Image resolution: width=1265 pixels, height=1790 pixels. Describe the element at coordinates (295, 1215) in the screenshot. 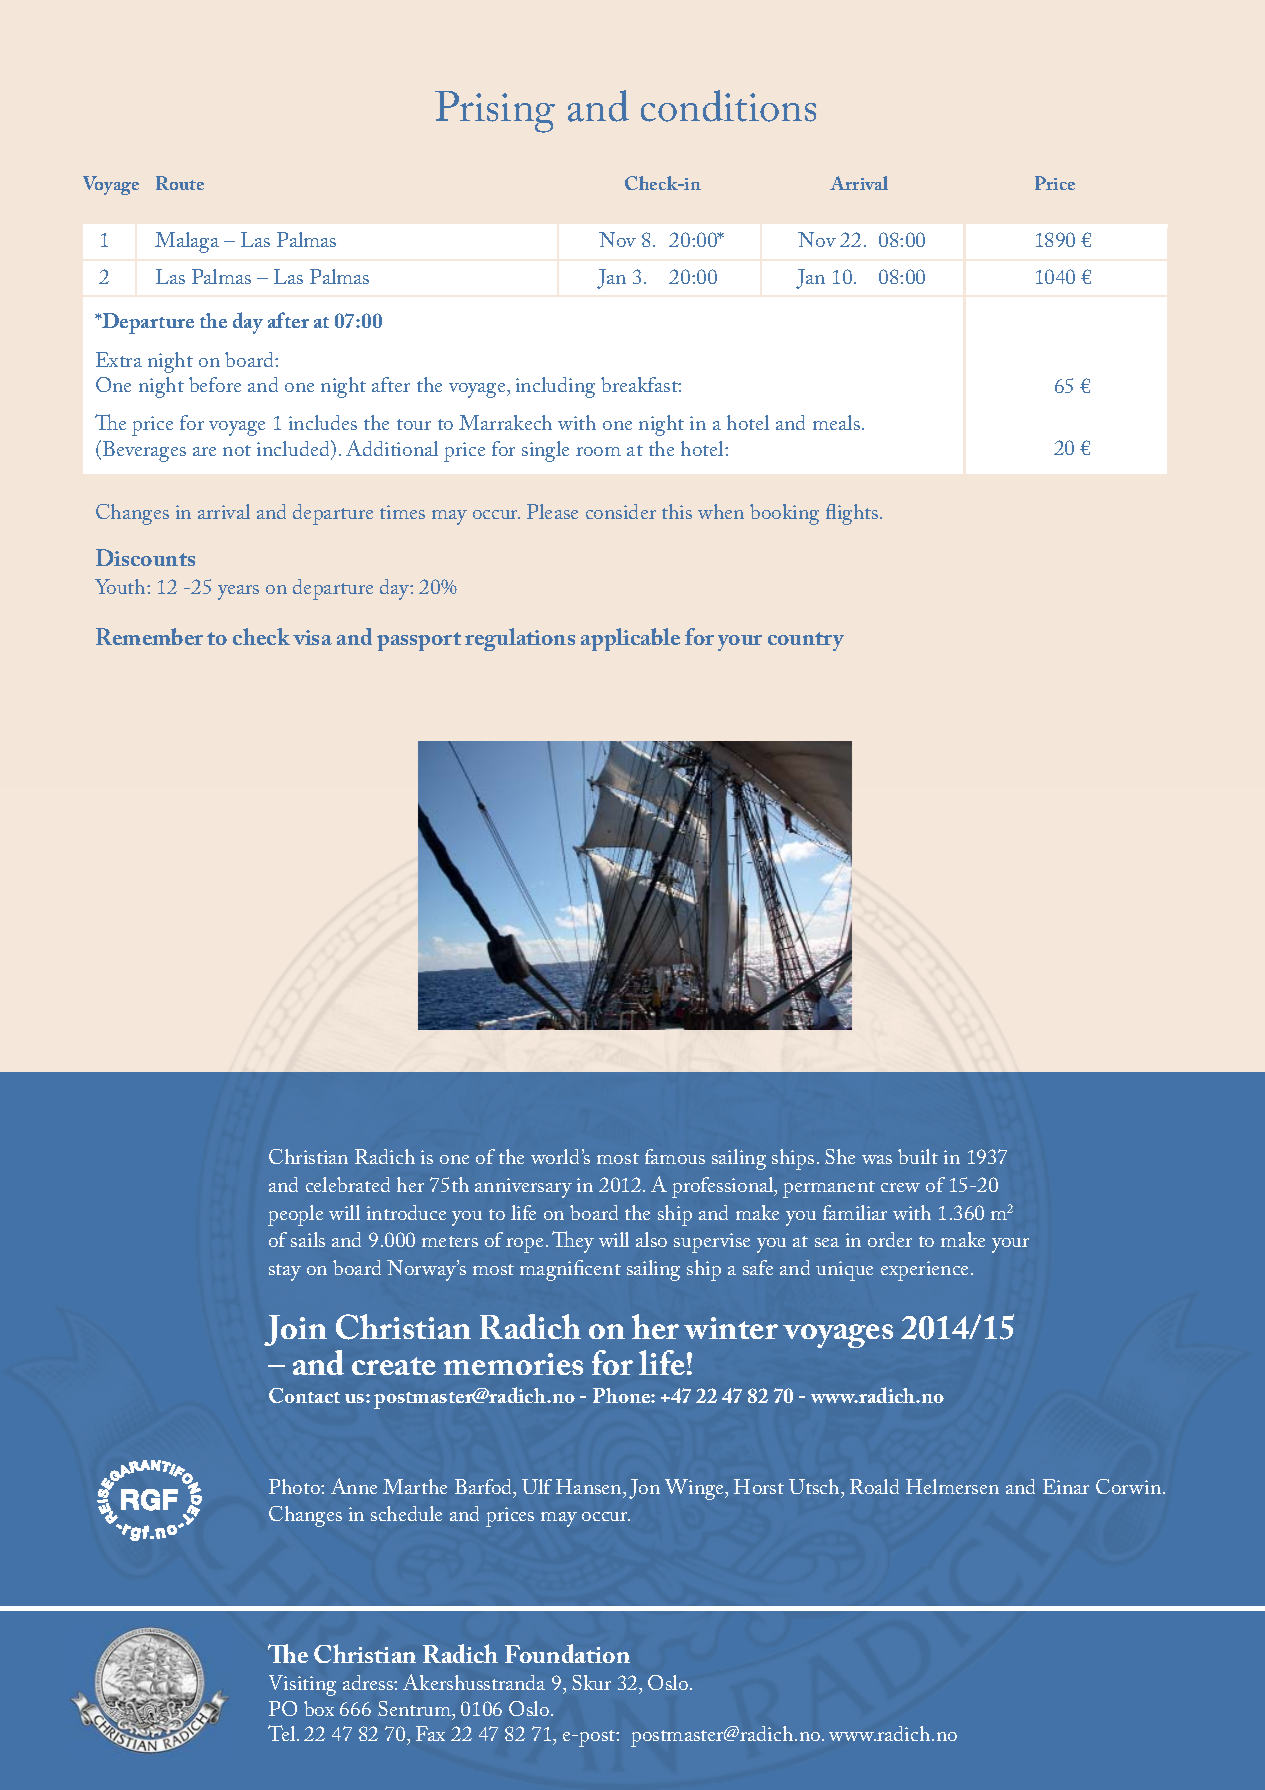

I see `people` at that location.
